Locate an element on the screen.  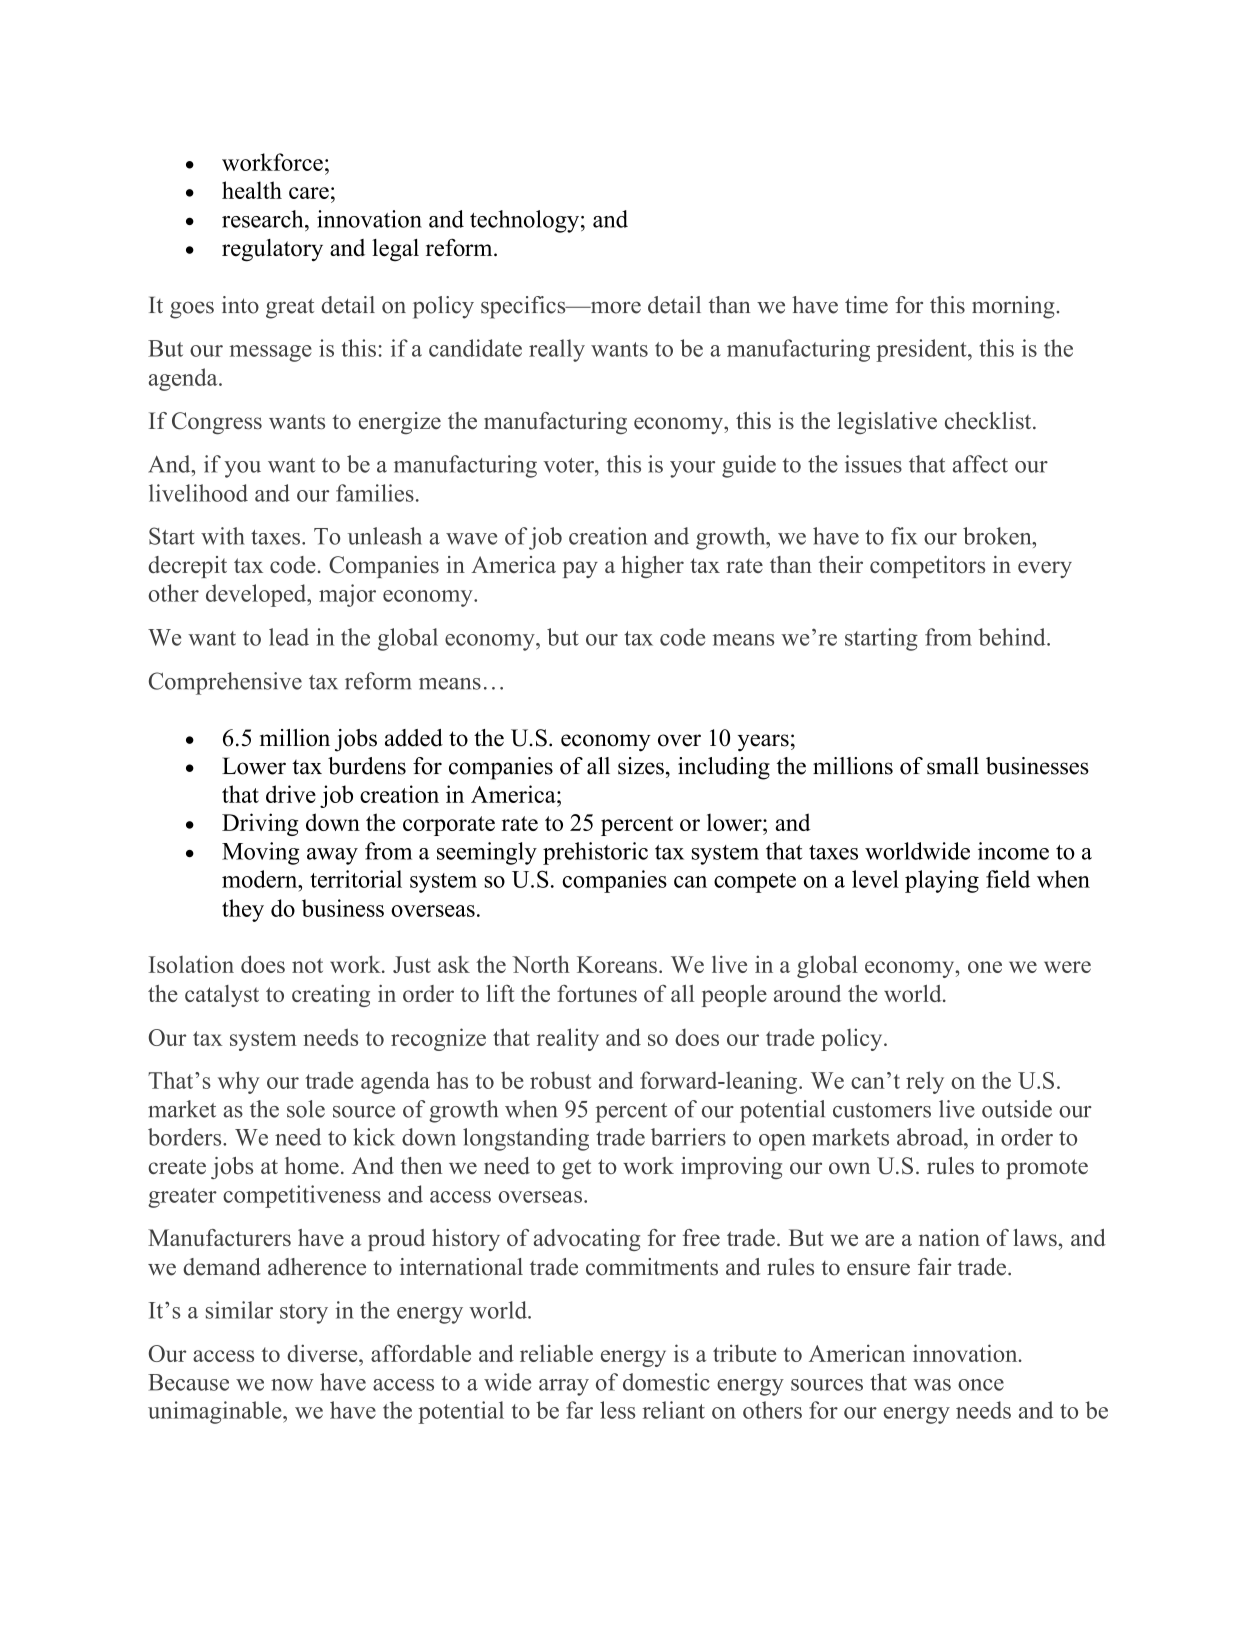
robust is located at coordinates (560, 1080).
